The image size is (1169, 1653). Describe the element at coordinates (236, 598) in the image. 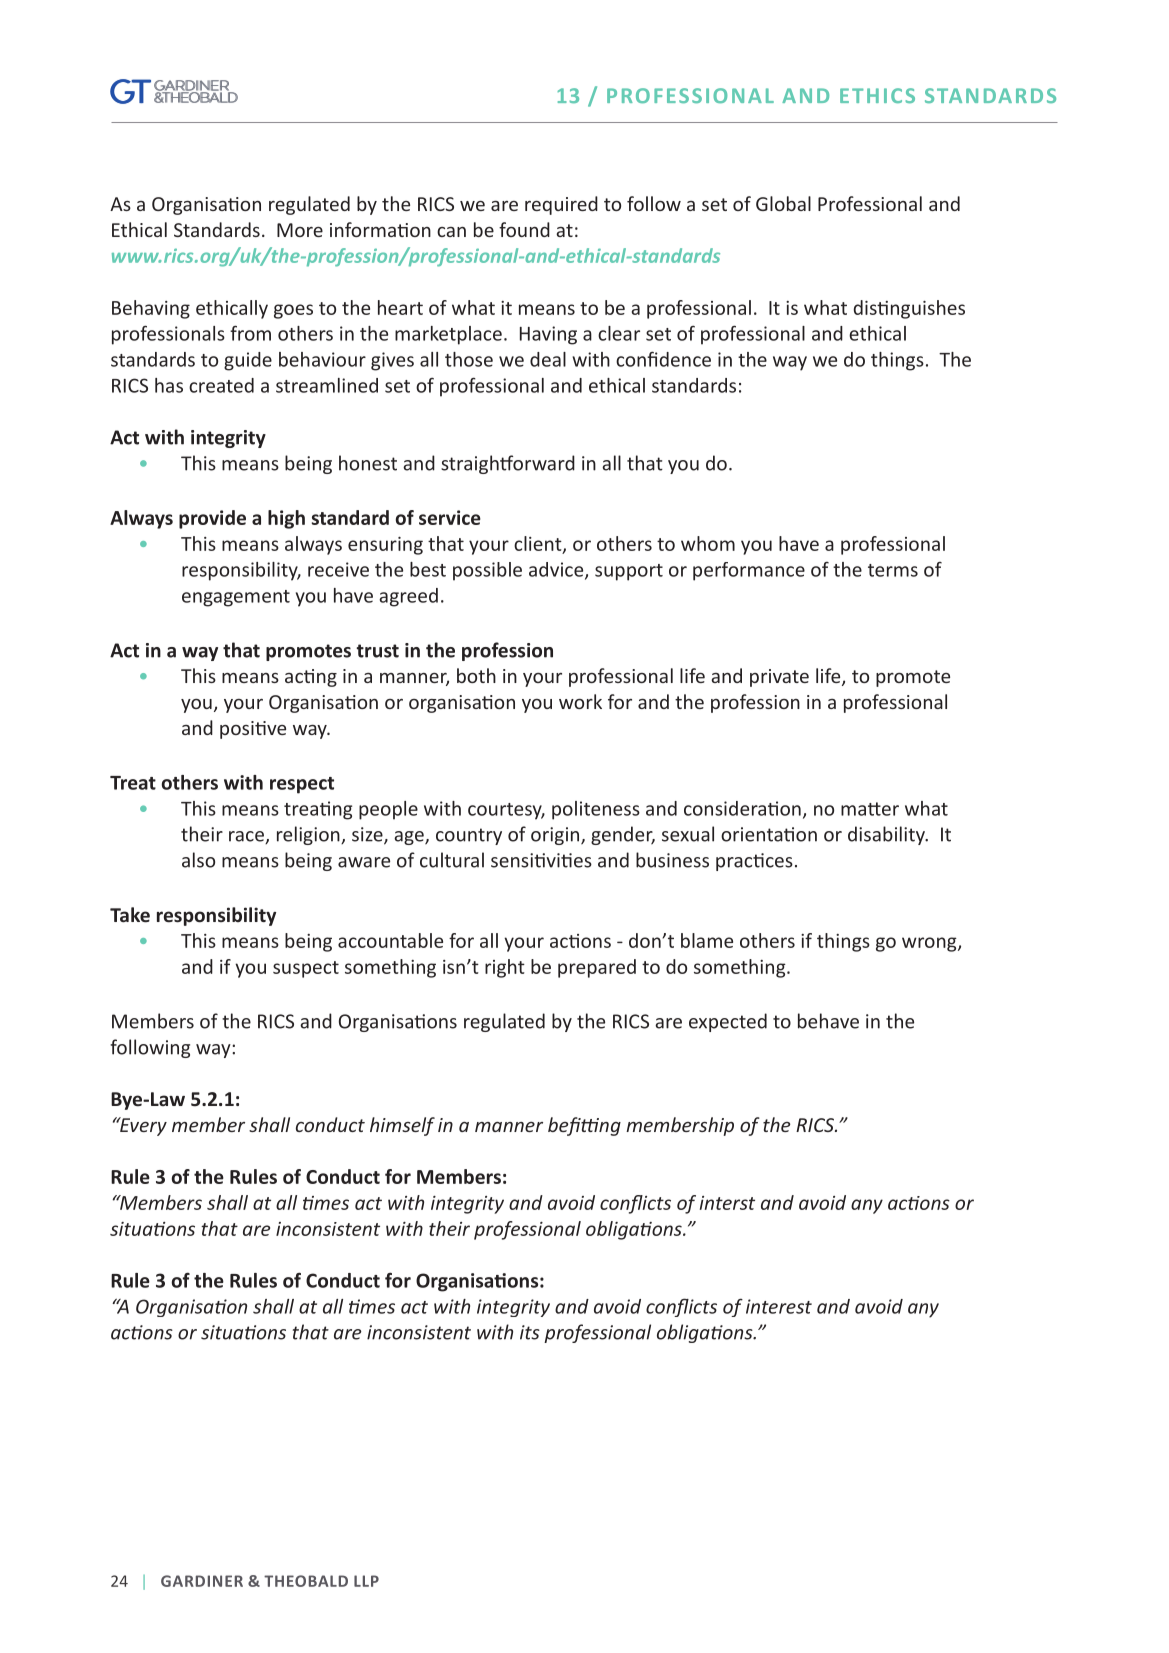

I see `engagement` at that location.
